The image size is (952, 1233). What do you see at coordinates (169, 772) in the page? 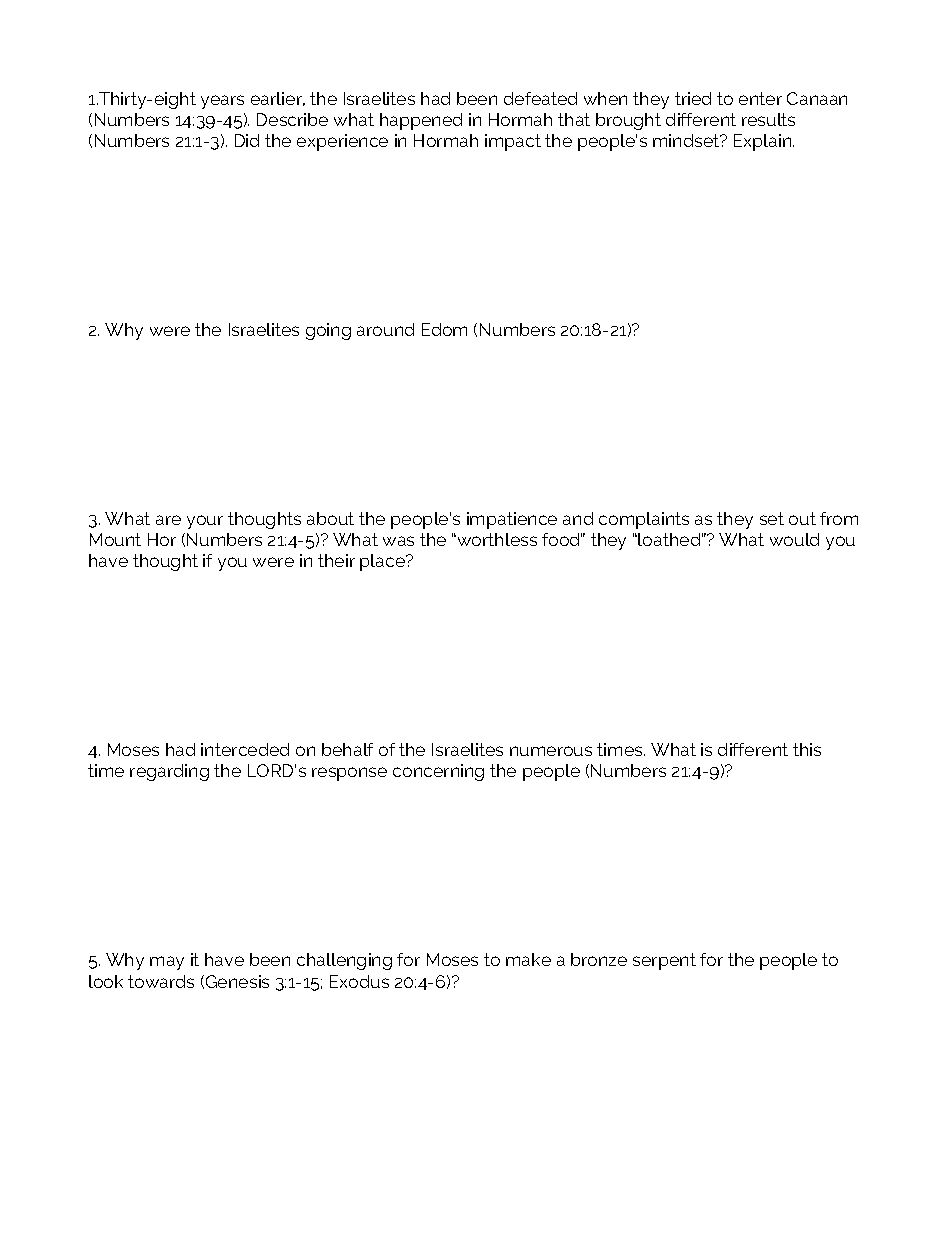
I see `regarding` at bounding box center [169, 772].
